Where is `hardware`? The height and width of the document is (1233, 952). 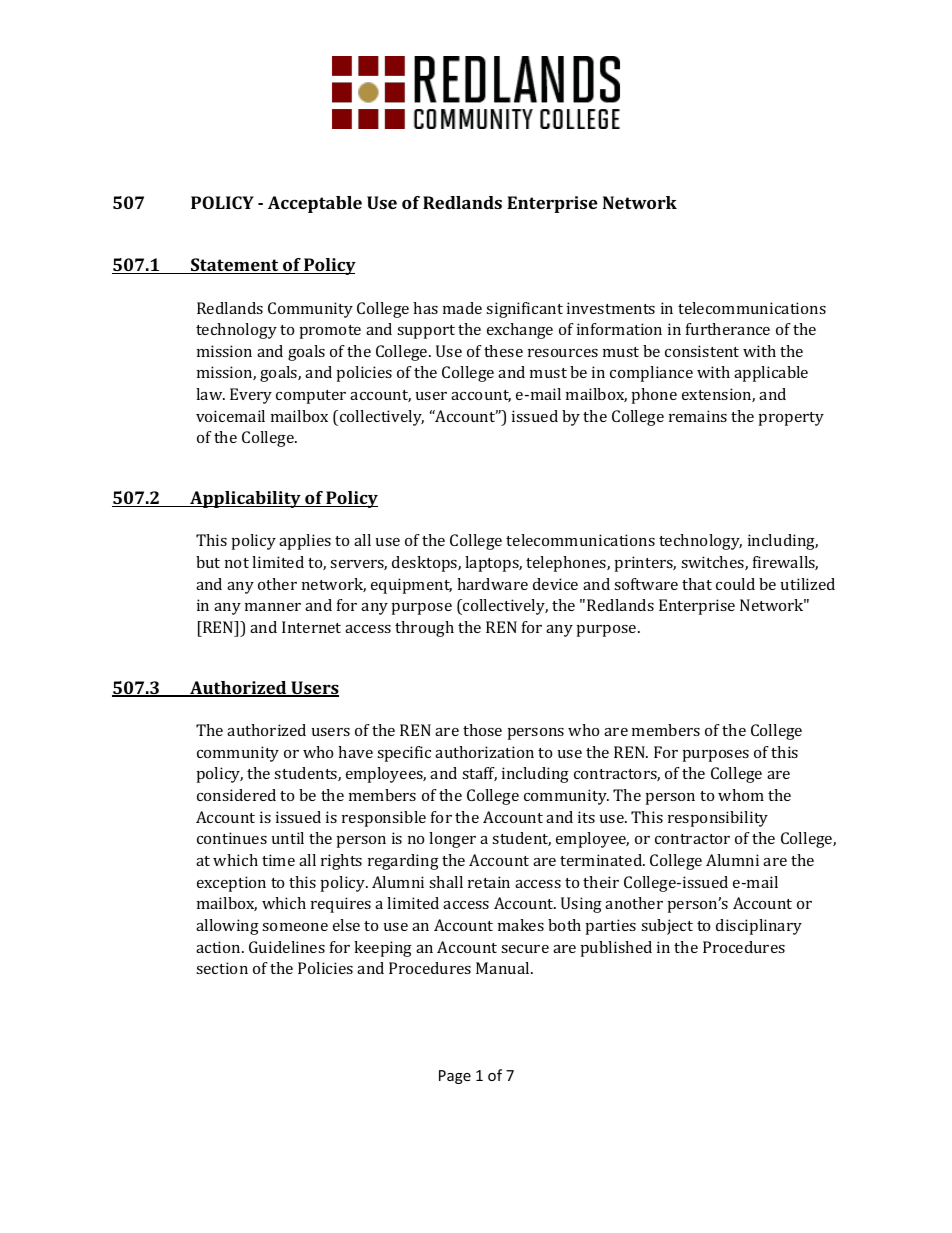 hardware is located at coordinates (492, 584).
